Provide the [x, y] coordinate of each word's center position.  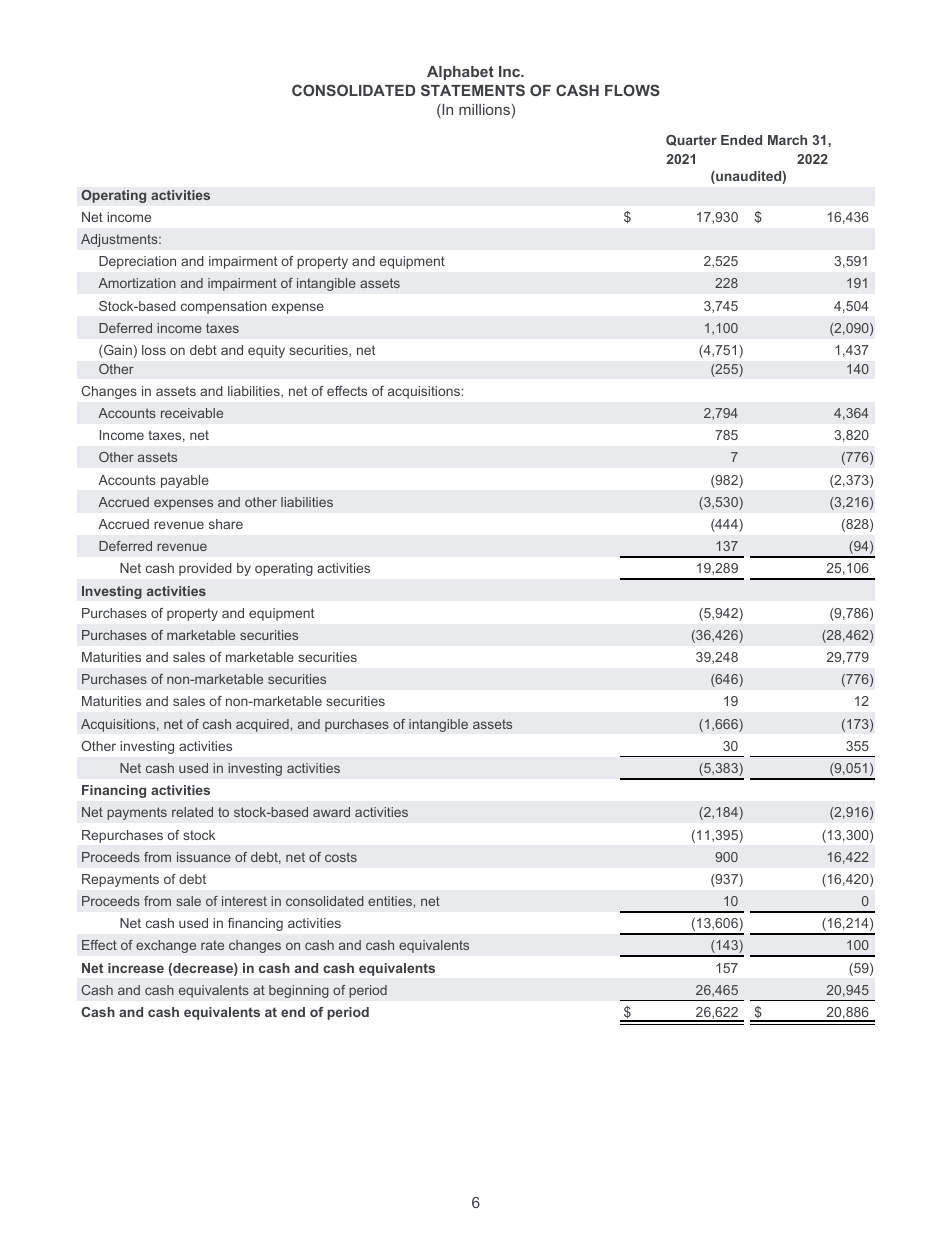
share [226, 524]
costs [341, 857]
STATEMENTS [473, 90]
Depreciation [137, 262]
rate [212, 945]
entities [390, 901]
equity [266, 351]
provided [205, 569]
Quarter [691, 140]
